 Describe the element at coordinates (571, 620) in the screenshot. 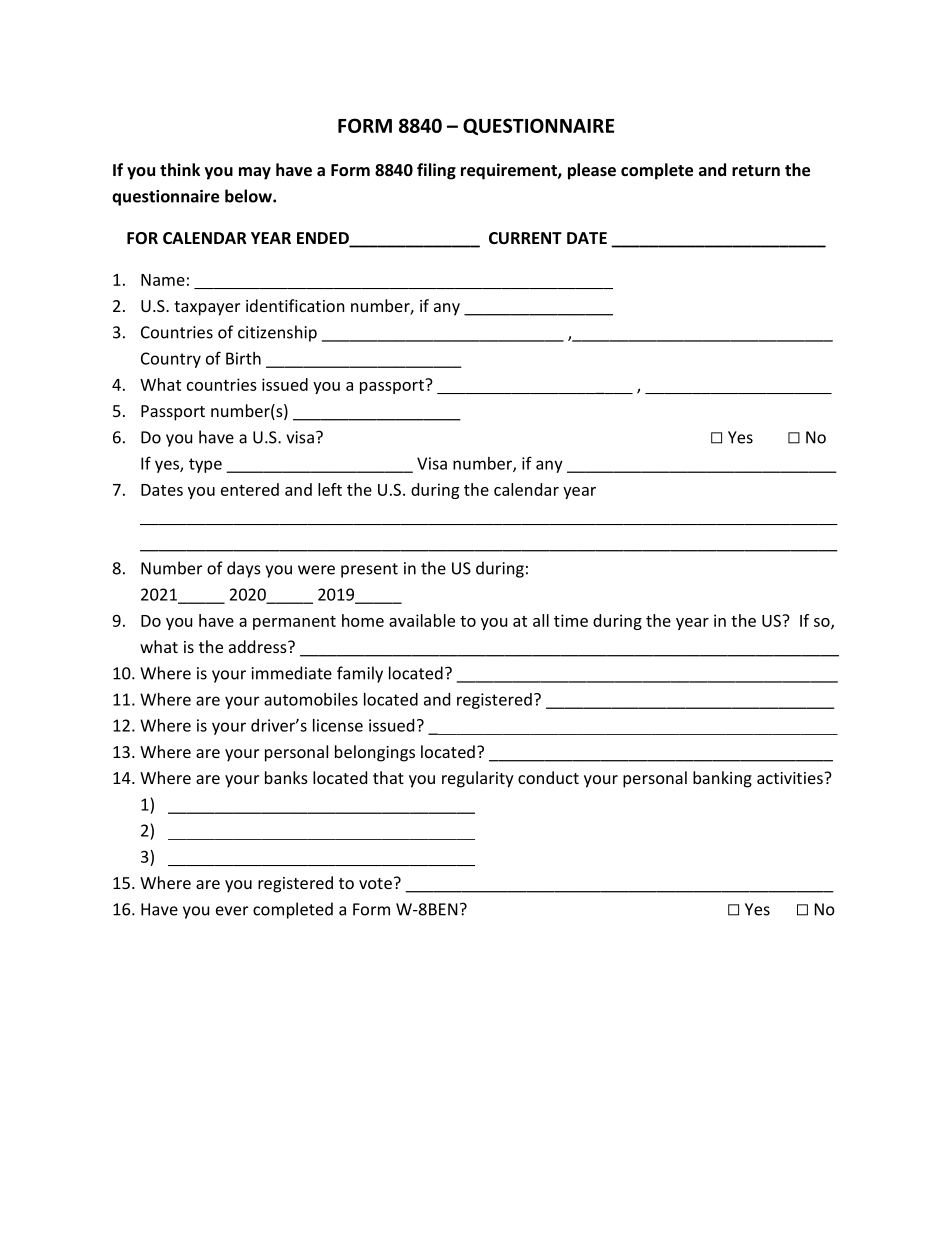

I see `time` at that location.
